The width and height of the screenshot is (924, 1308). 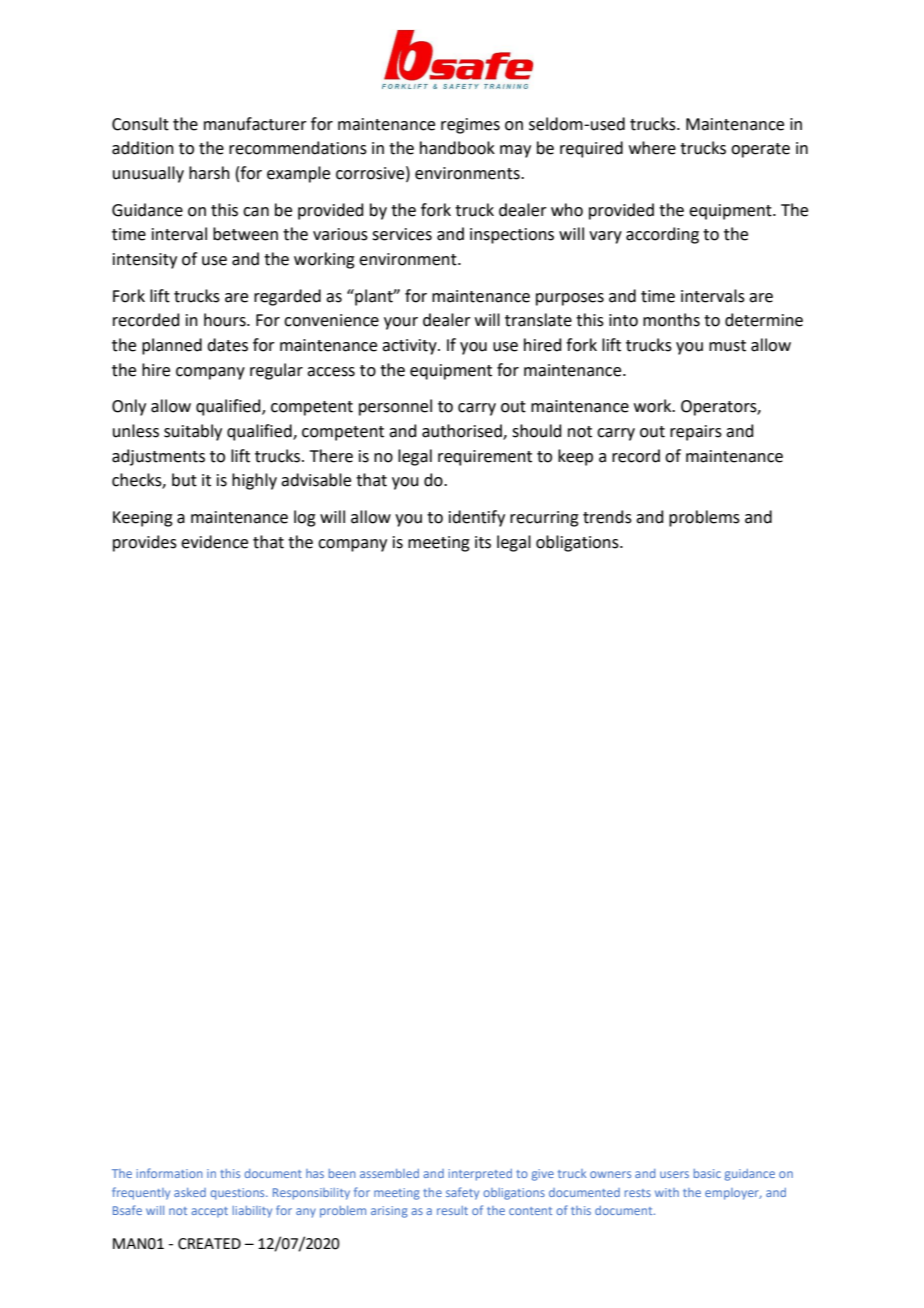 What do you see at coordinates (652, 148) in the screenshot?
I see `where` at bounding box center [652, 148].
